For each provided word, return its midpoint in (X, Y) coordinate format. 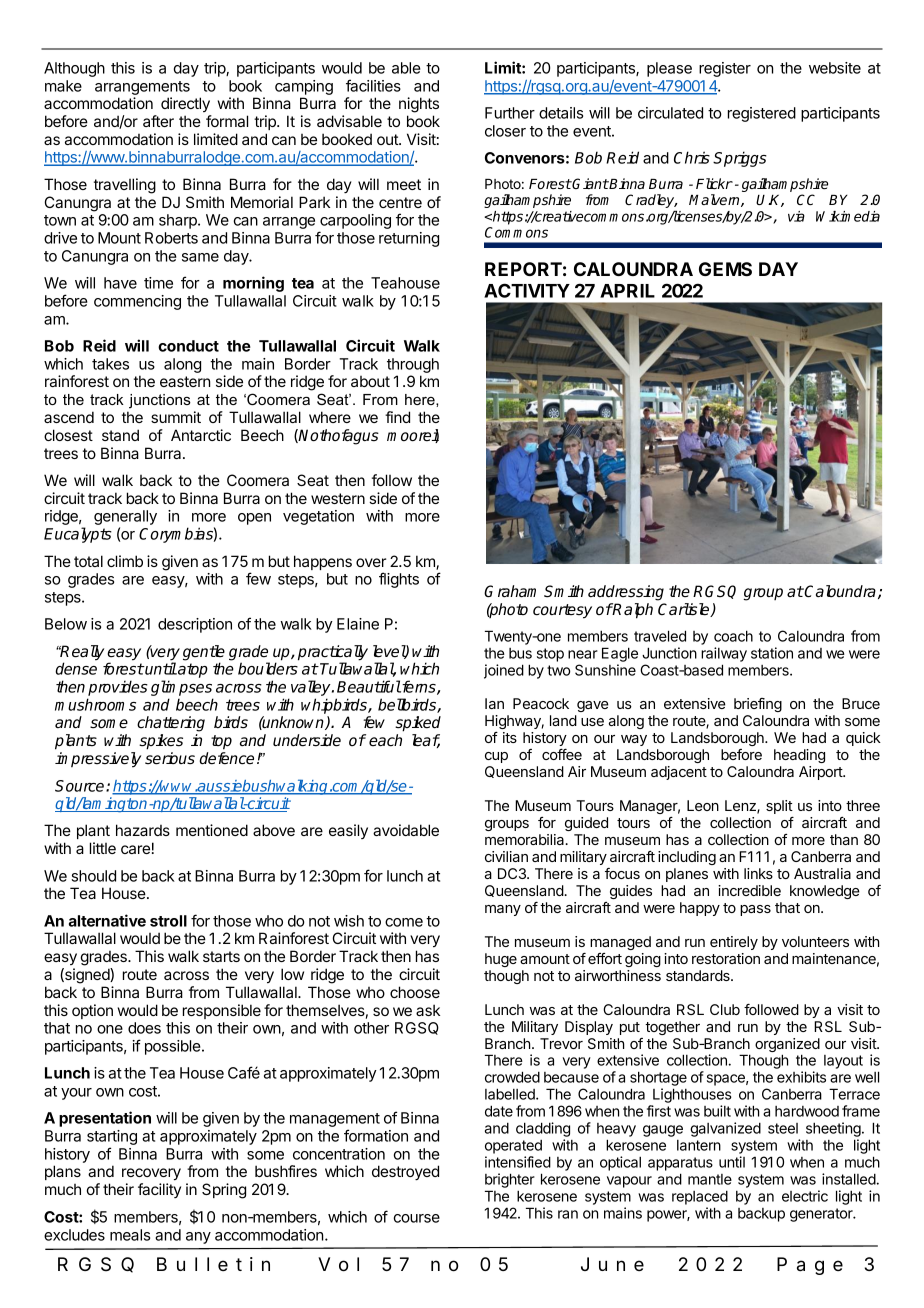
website (835, 68)
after (158, 121)
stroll (168, 921)
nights (419, 105)
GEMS (725, 269)
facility (159, 1190)
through (413, 365)
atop (192, 670)
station (772, 653)
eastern (185, 381)
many (503, 910)
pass (755, 910)
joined (504, 671)
